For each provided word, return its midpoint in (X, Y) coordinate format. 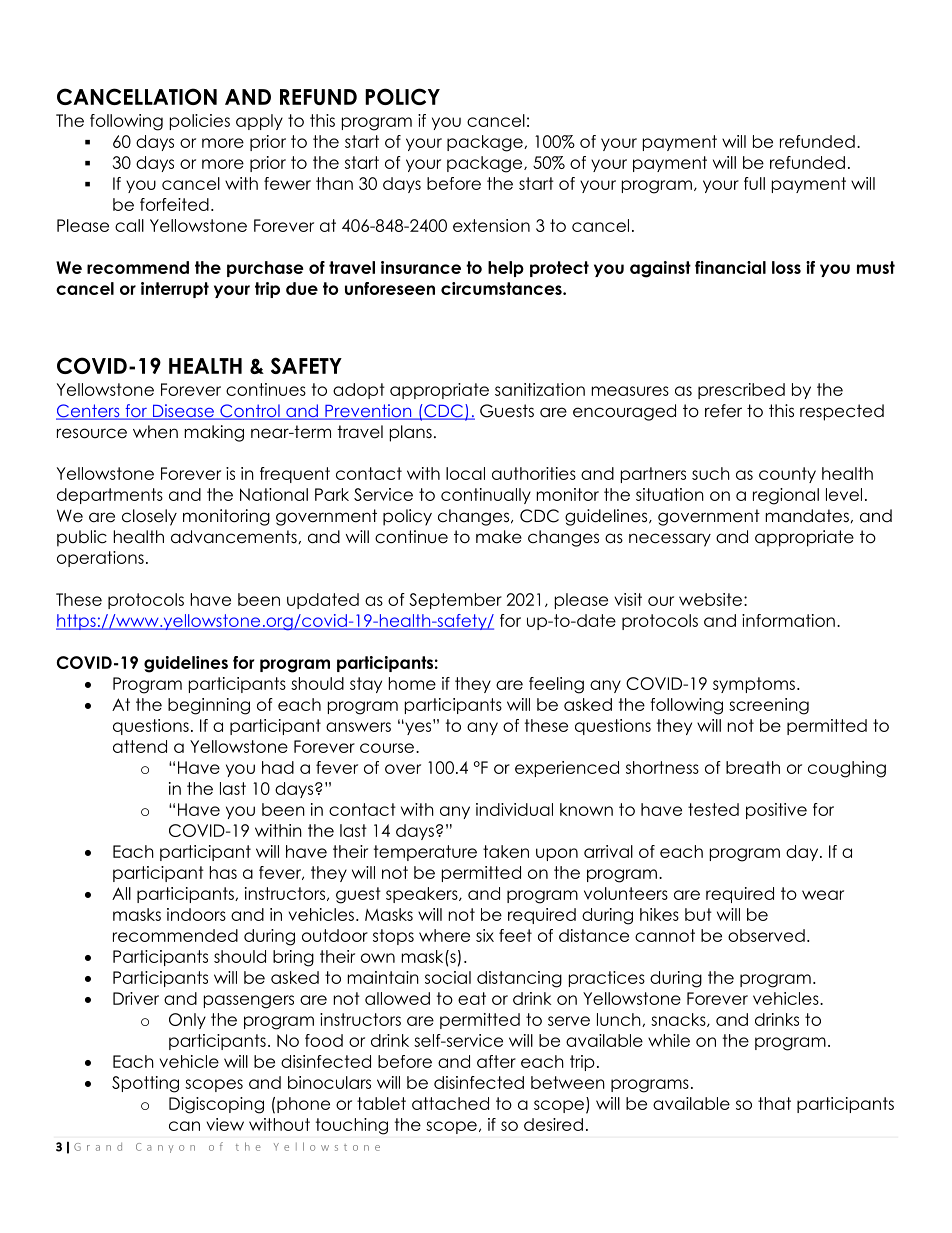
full (754, 183)
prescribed (741, 391)
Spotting (145, 1084)
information (788, 620)
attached (450, 1103)
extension (491, 225)
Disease (183, 412)
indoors (196, 914)
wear (823, 895)
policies (200, 122)
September (455, 601)
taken (506, 851)
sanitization (540, 389)
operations (100, 559)
